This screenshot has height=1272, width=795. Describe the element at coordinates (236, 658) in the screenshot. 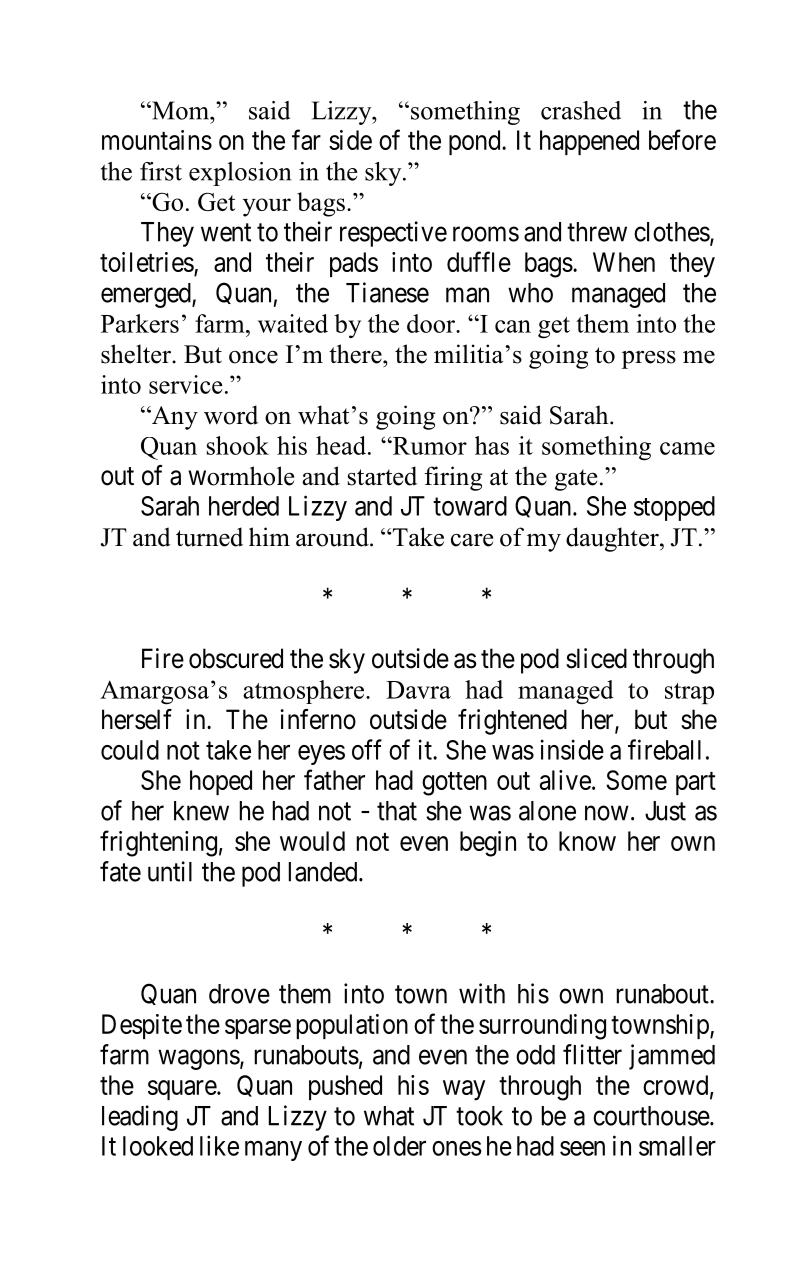

I see `obscured` at that location.
